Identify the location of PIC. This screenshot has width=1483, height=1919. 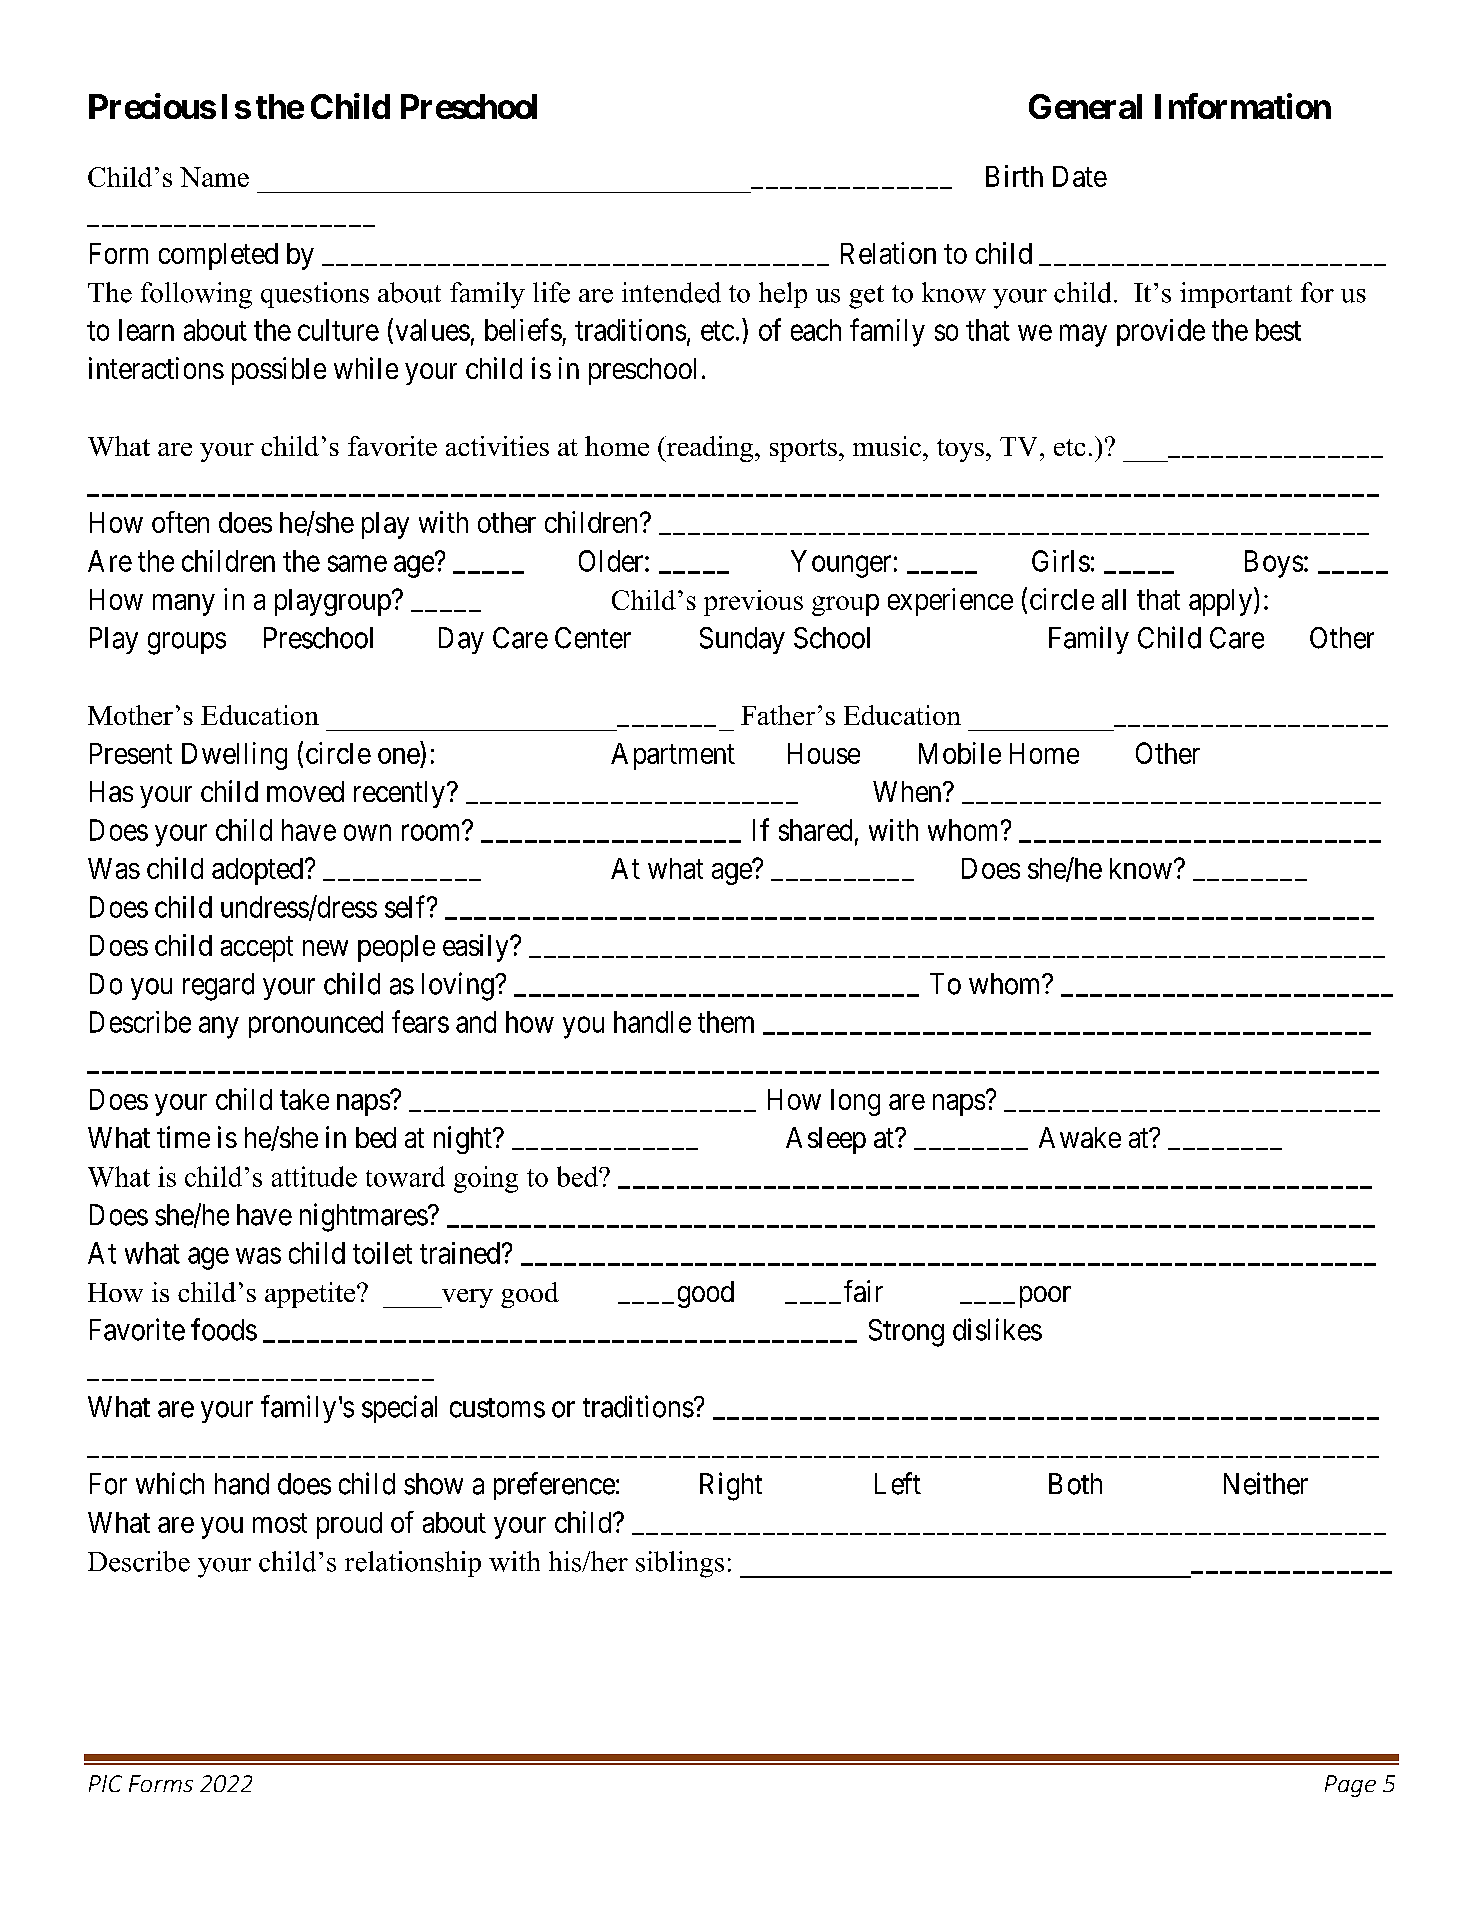
(105, 1783).
